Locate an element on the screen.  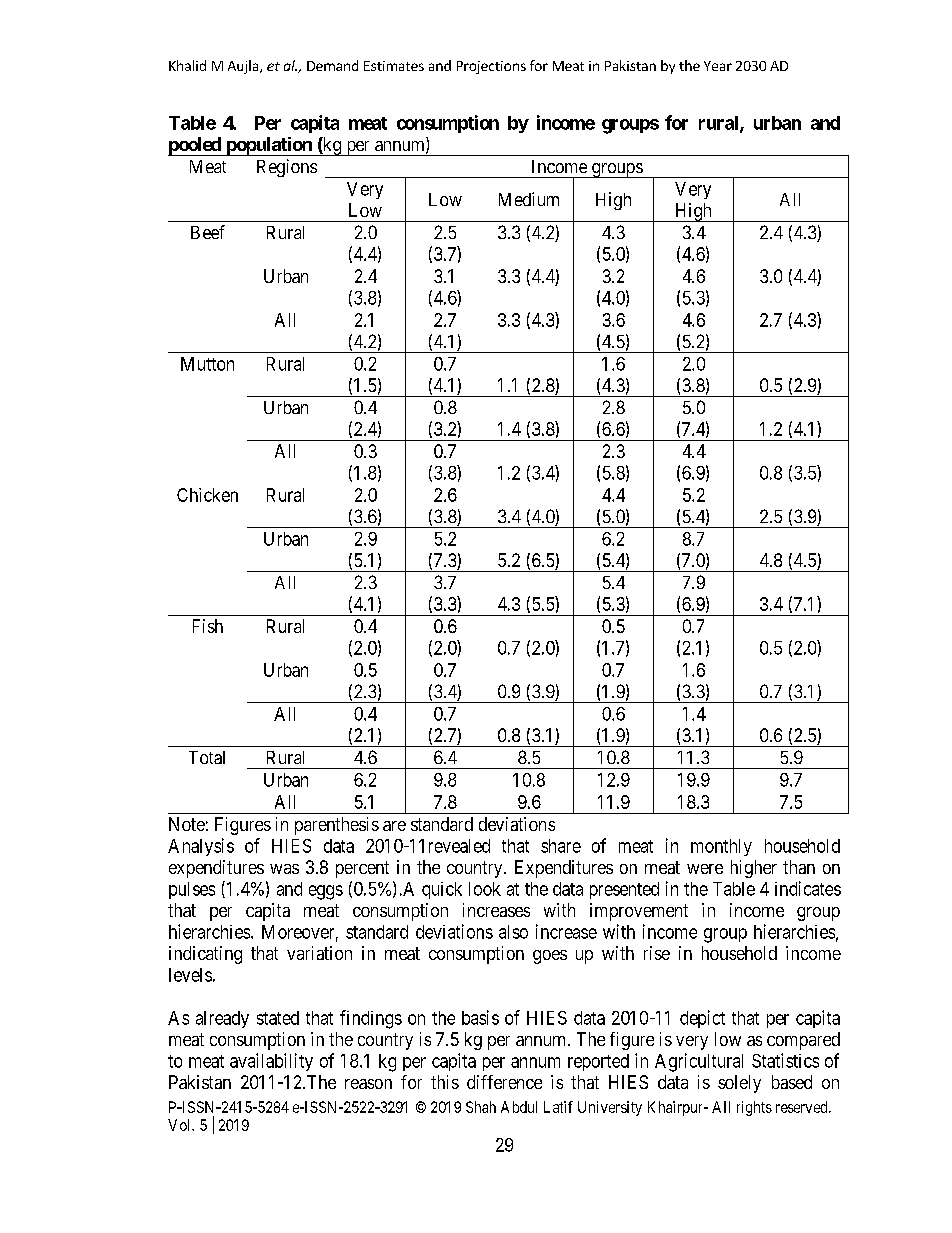
solely is located at coordinates (739, 1084).
